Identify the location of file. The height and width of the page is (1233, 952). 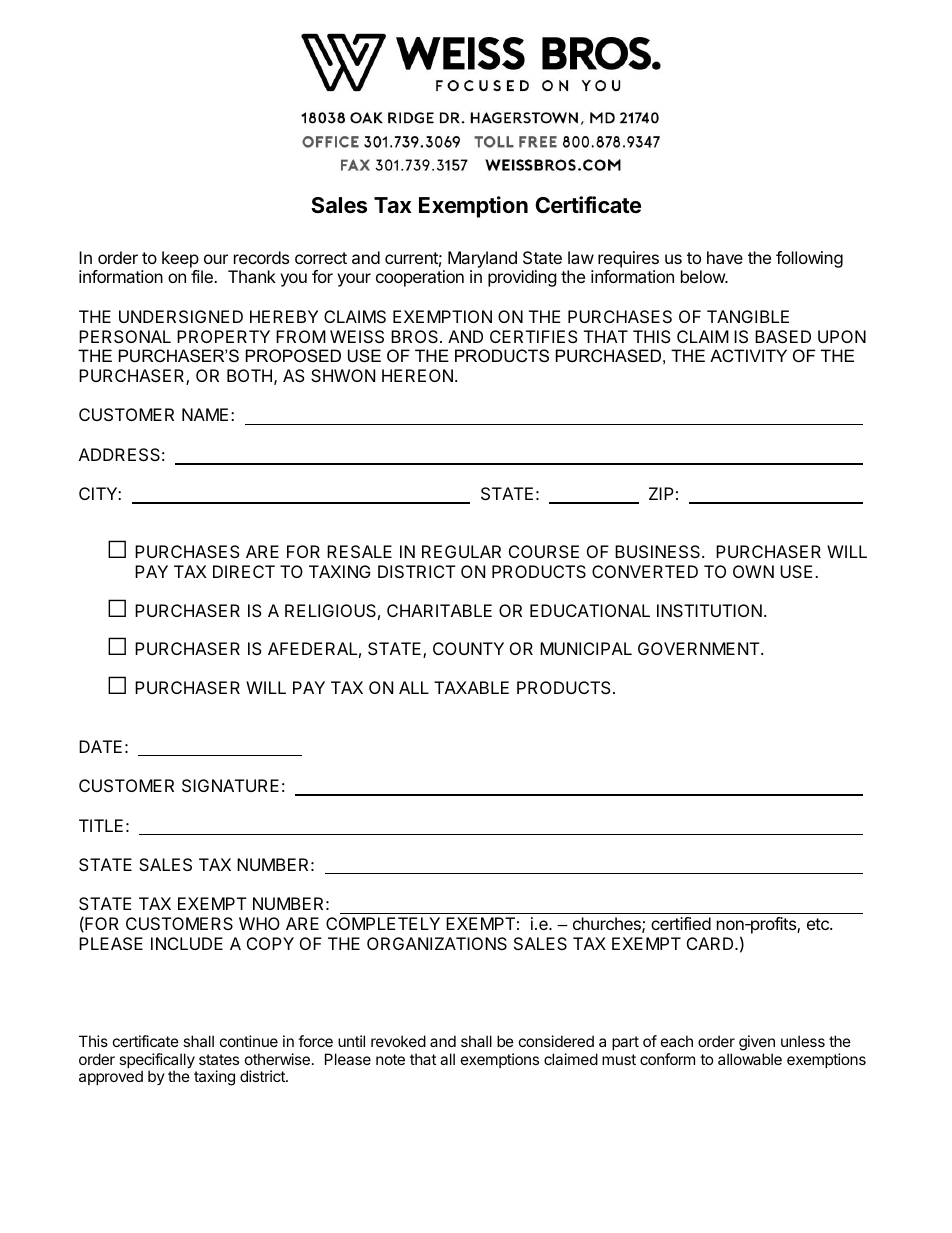
(203, 276).
